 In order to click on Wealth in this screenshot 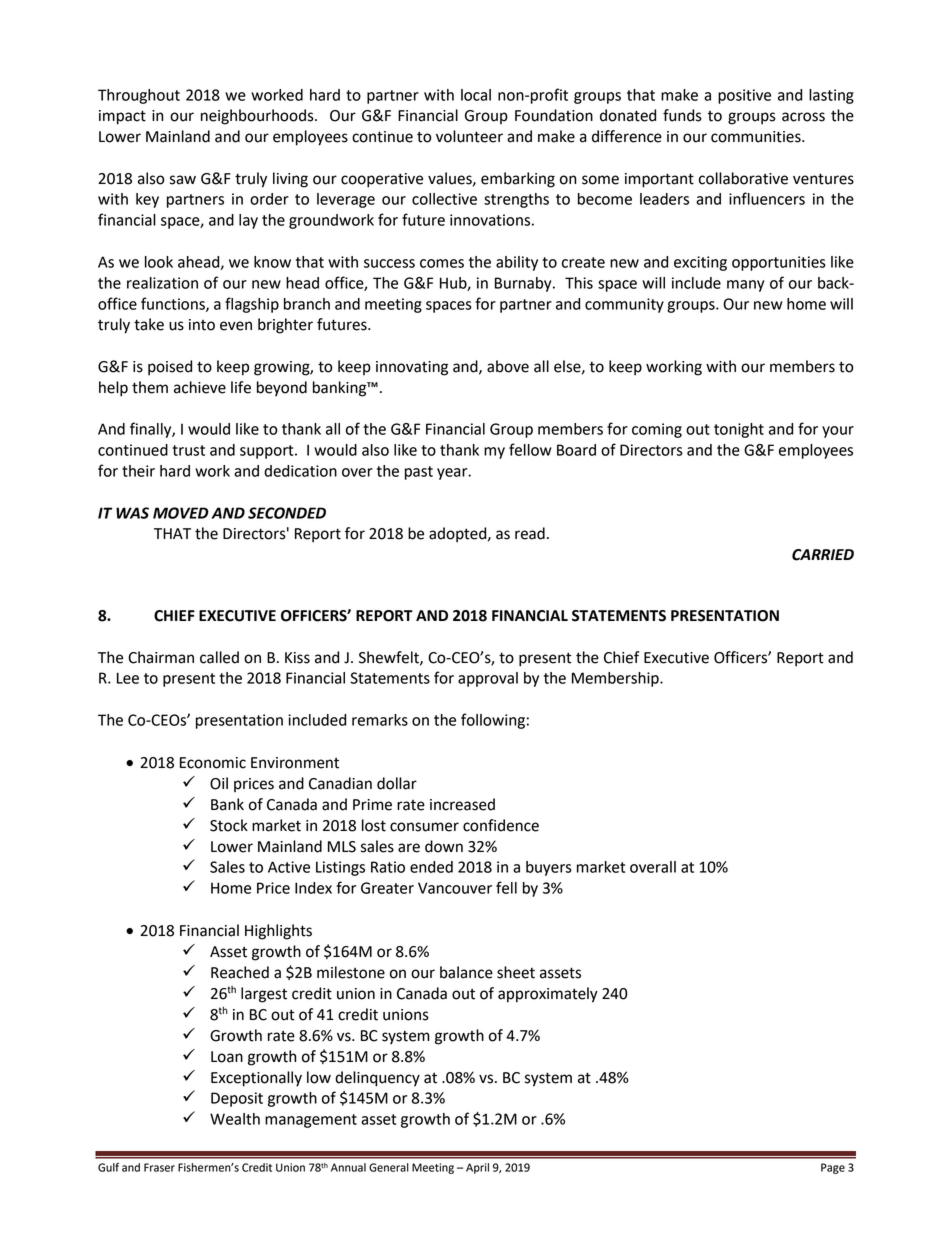, I will do `click(235, 1119)`.
